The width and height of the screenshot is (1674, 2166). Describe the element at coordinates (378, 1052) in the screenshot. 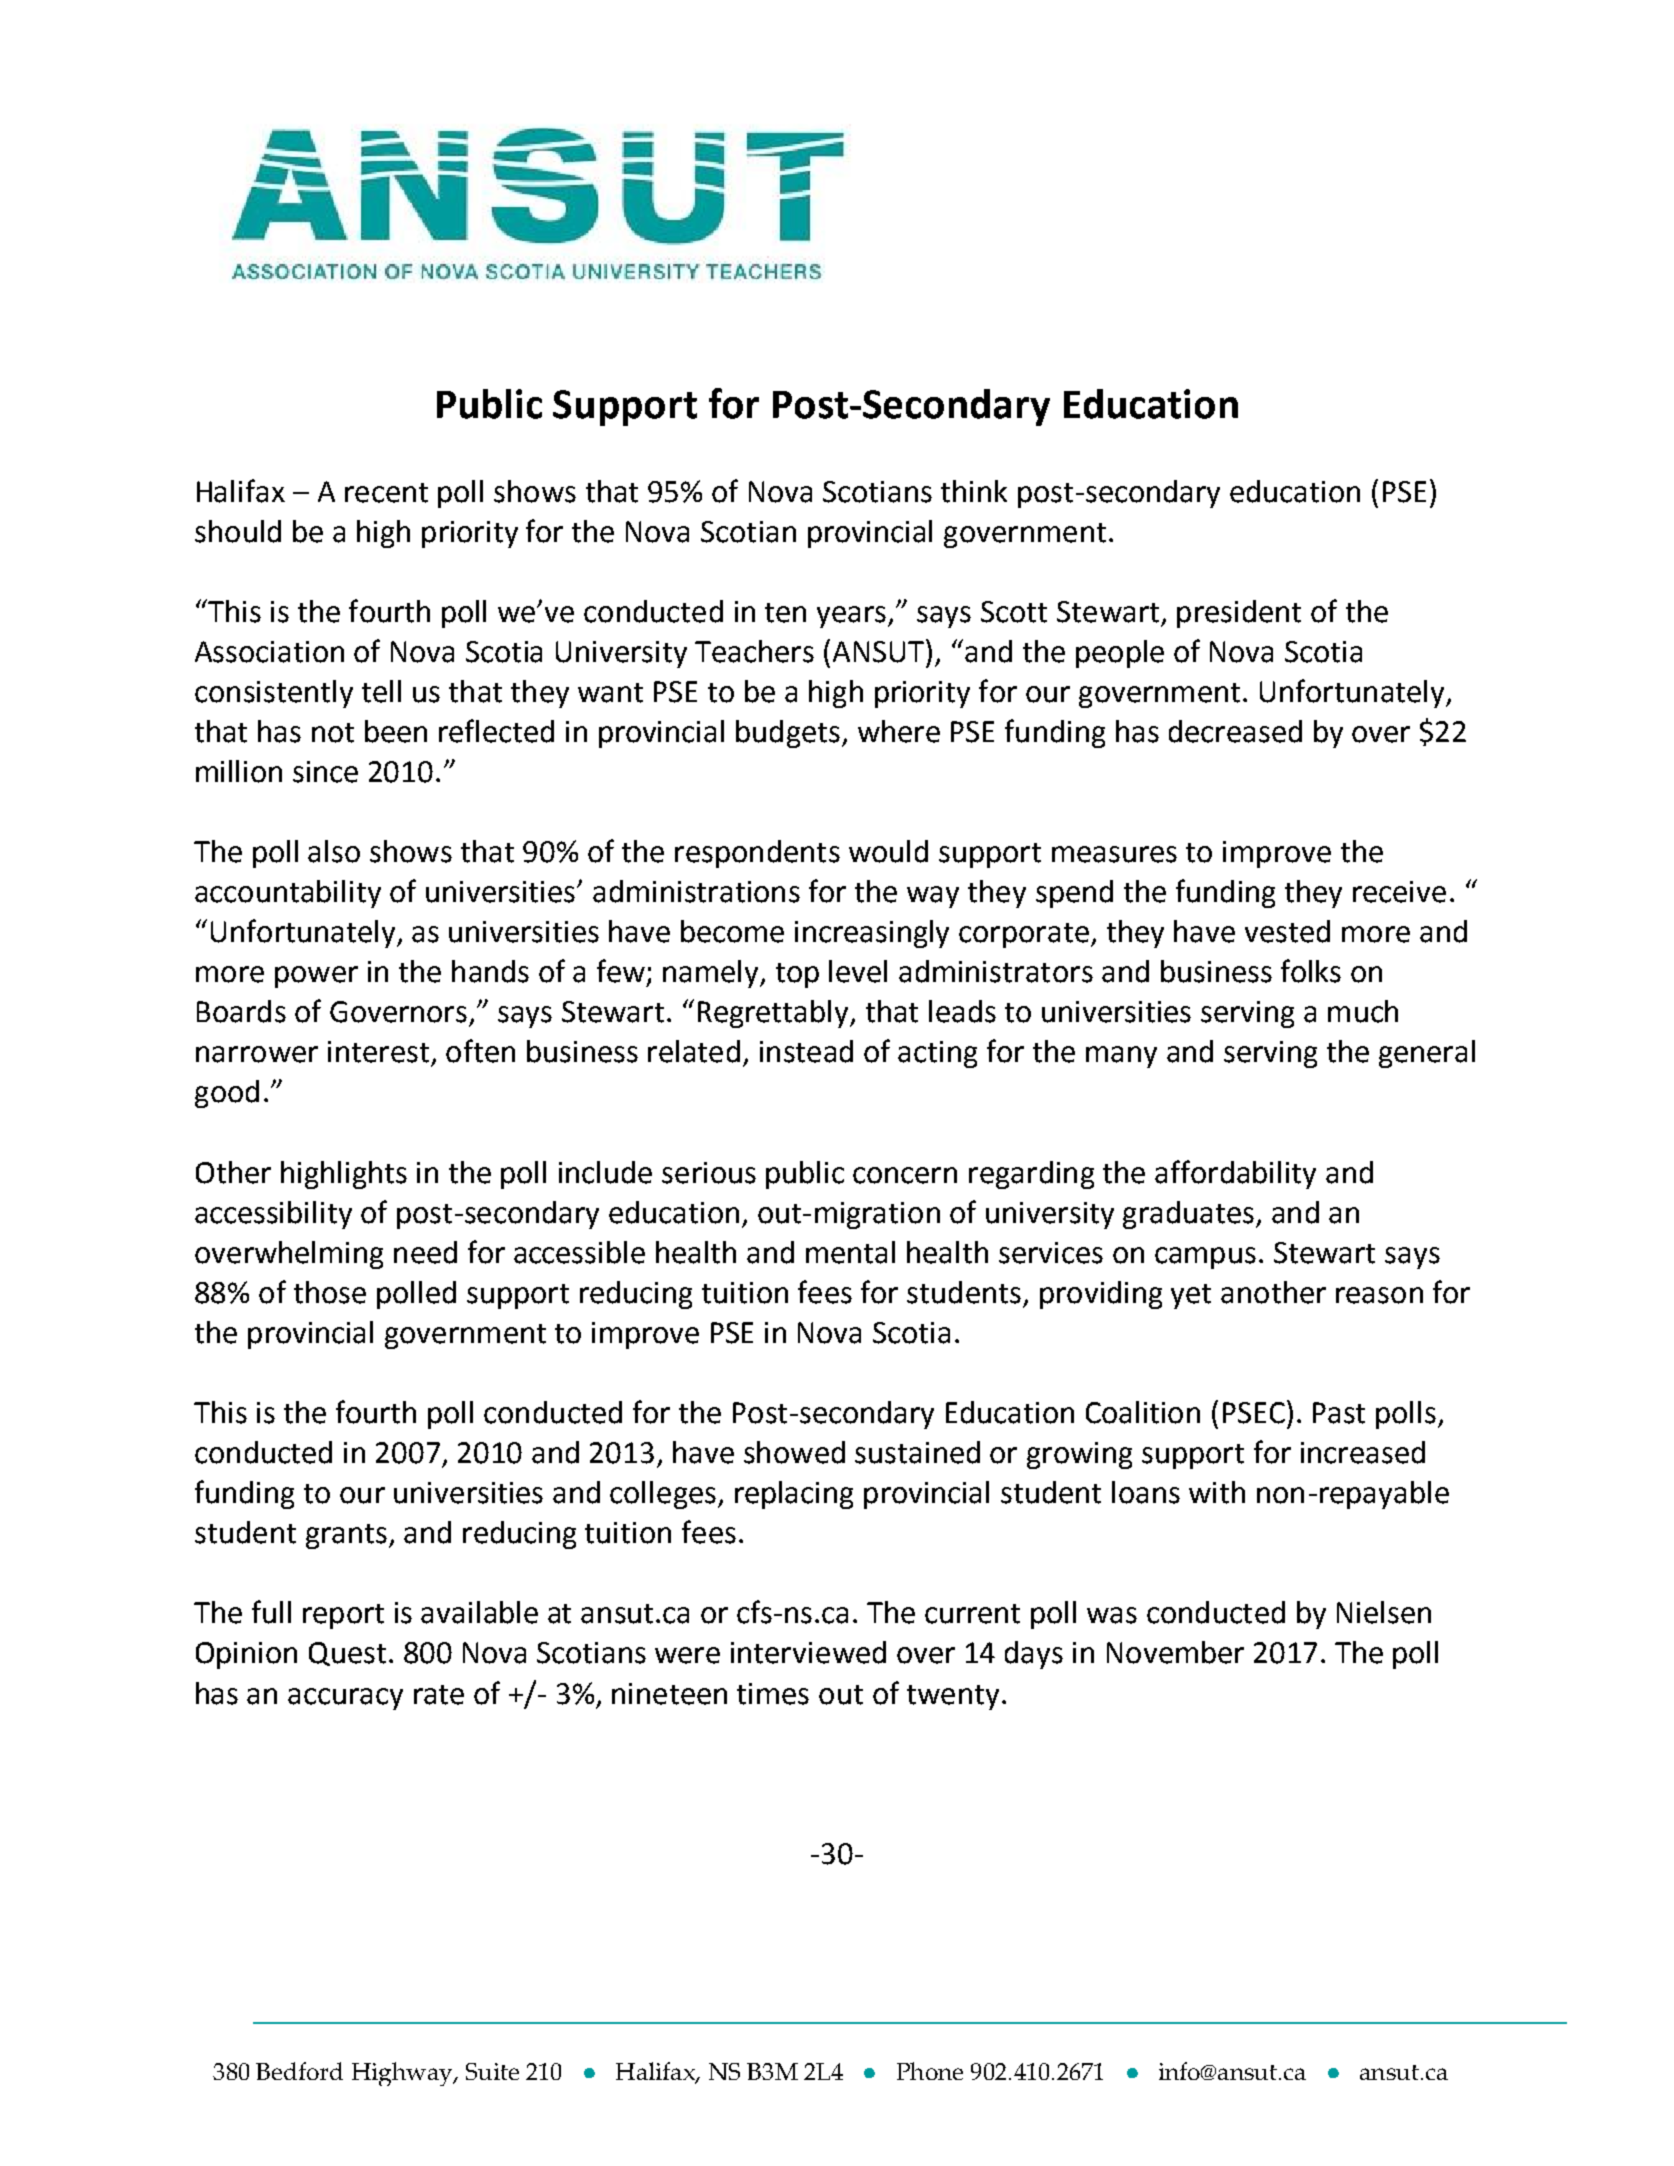

I see `interest` at that location.
